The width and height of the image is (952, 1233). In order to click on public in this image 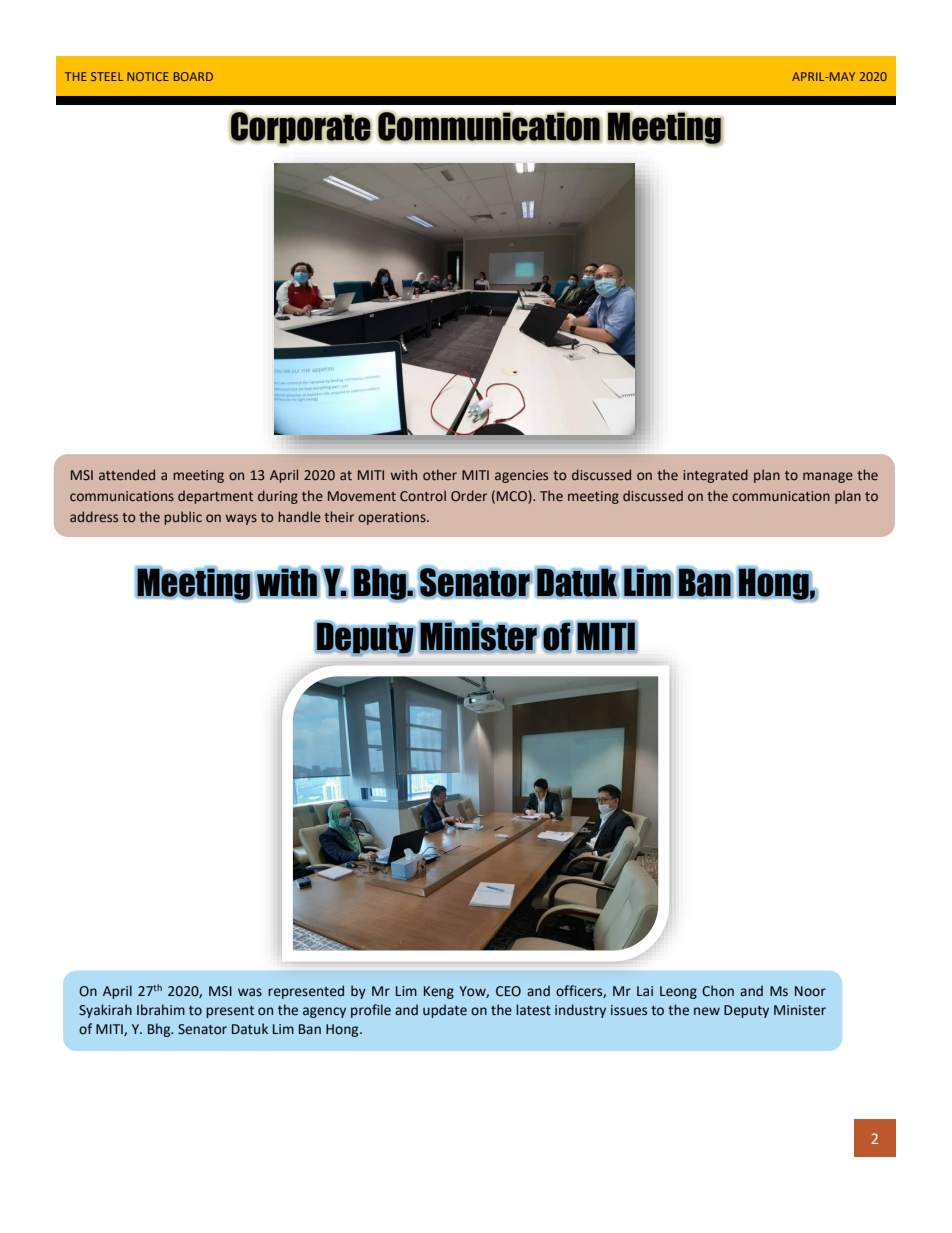, I will do `click(183, 518)`.
